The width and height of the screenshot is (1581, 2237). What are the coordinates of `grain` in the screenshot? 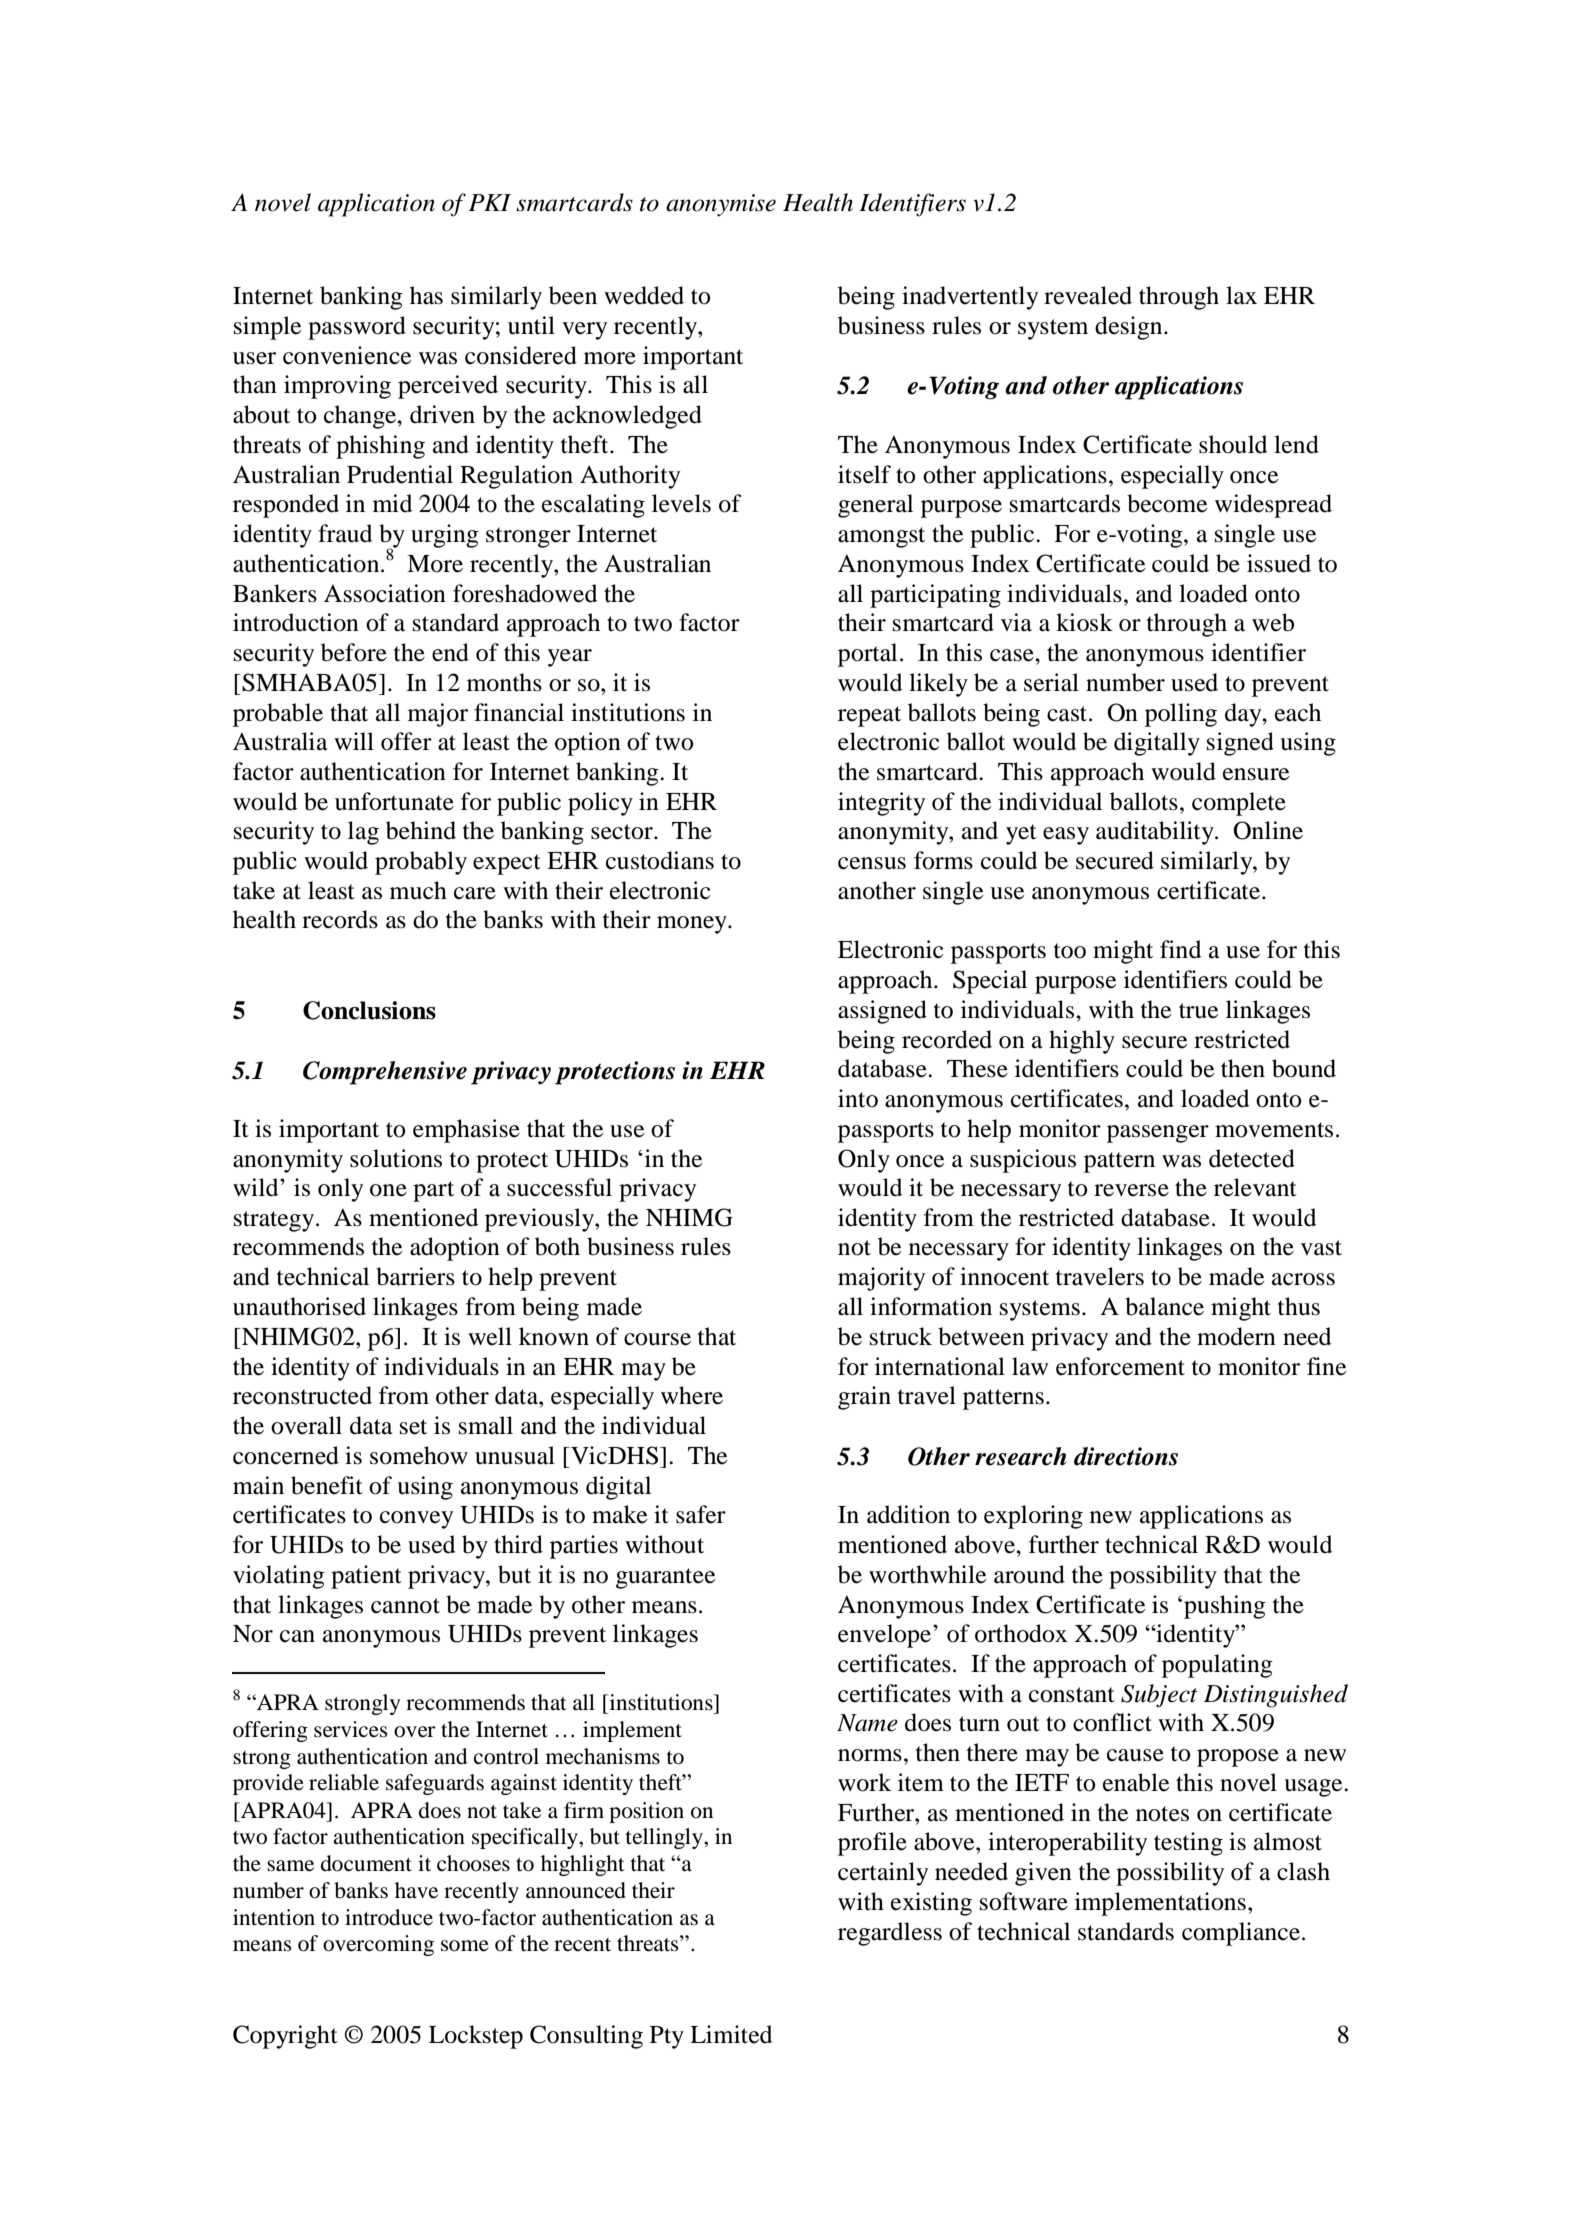 It's located at (864, 1398).
